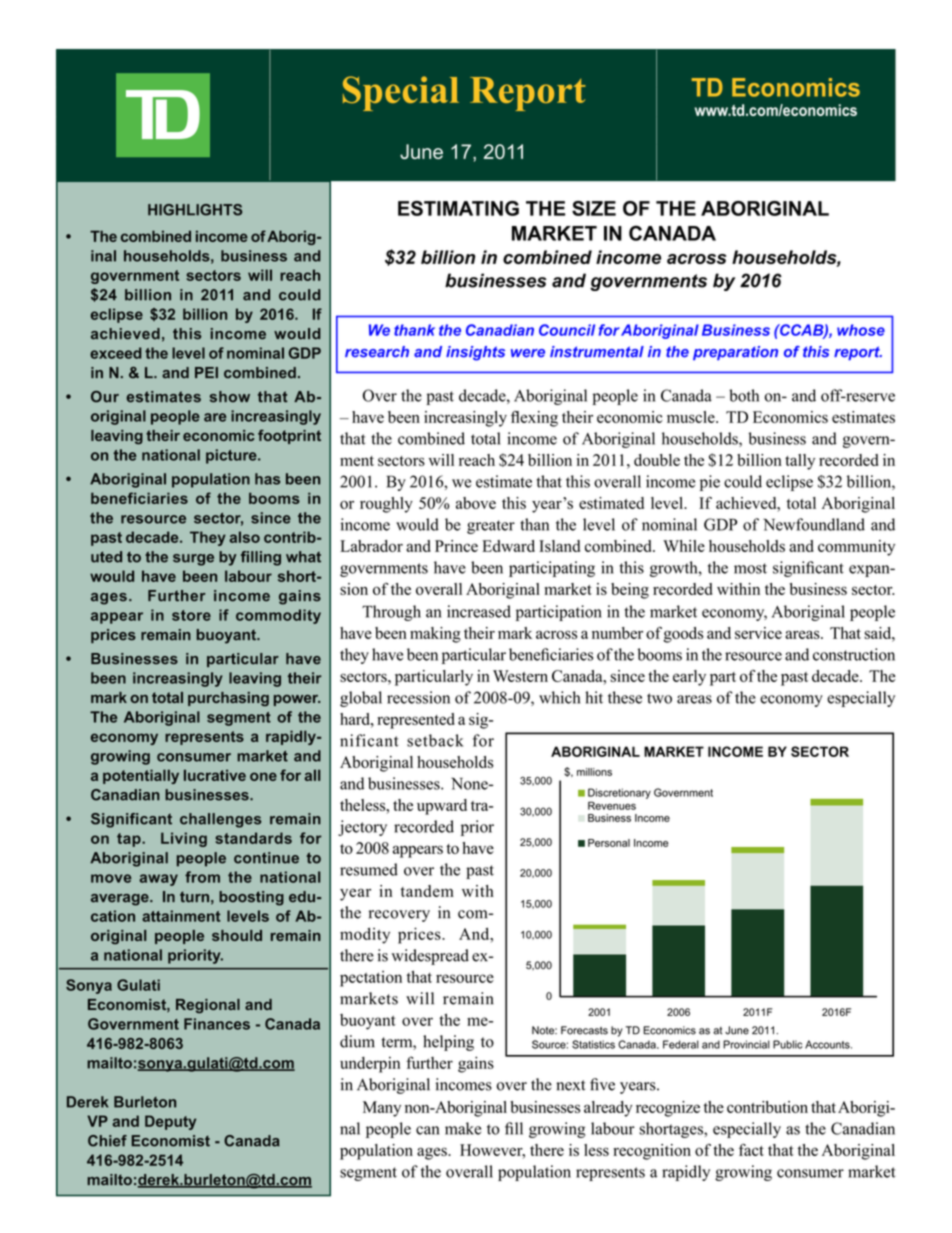 The width and height of the image is (952, 1233). Describe the element at coordinates (861, 330) in the image. I see `whose` at that location.
